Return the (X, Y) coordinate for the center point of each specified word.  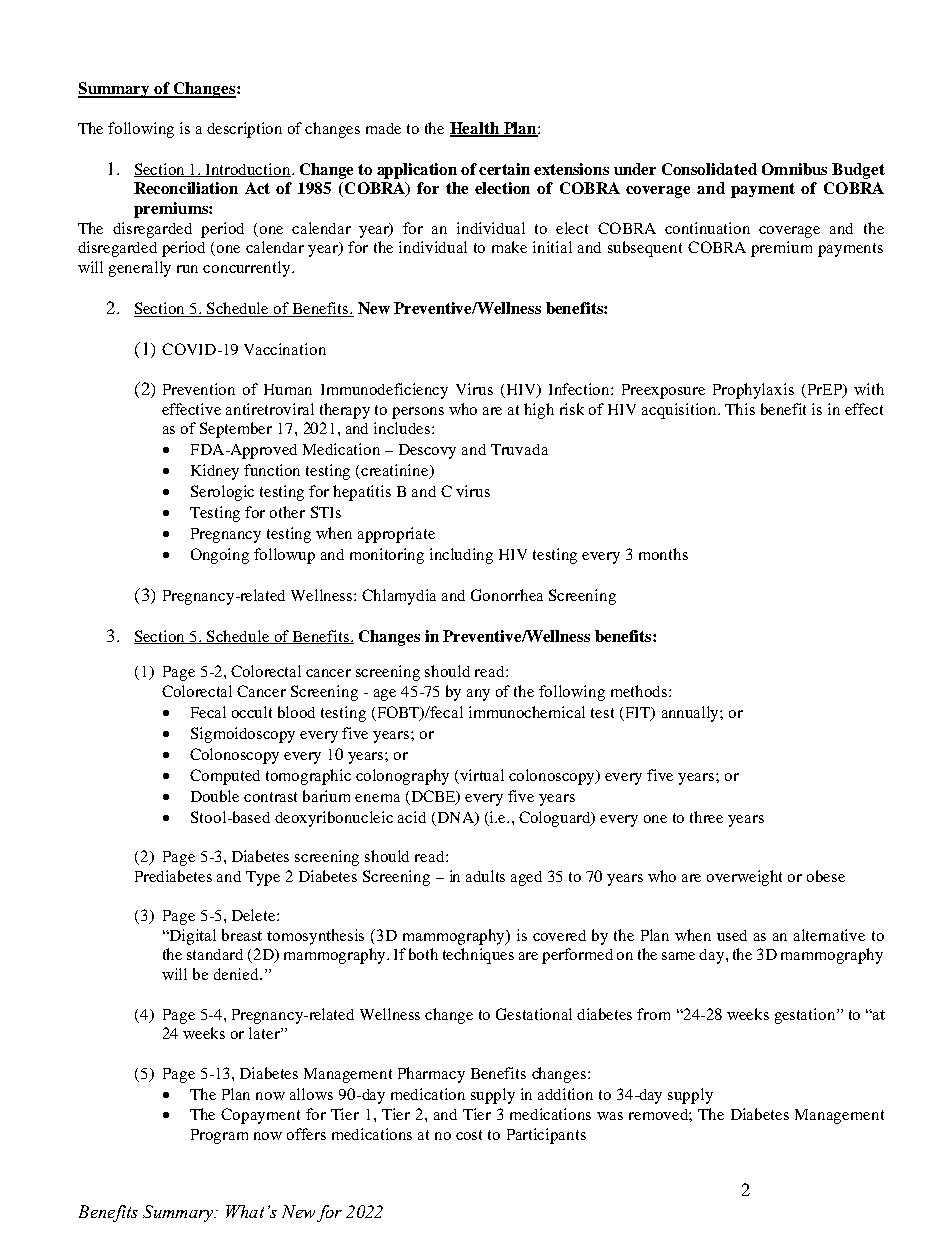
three (706, 817)
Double (215, 796)
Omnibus (794, 169)
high (539, 411)
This (740, 409)
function (272, 470)
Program (219, 1136)
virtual (482, 775)
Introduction (248, 170)
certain (504, 169)
